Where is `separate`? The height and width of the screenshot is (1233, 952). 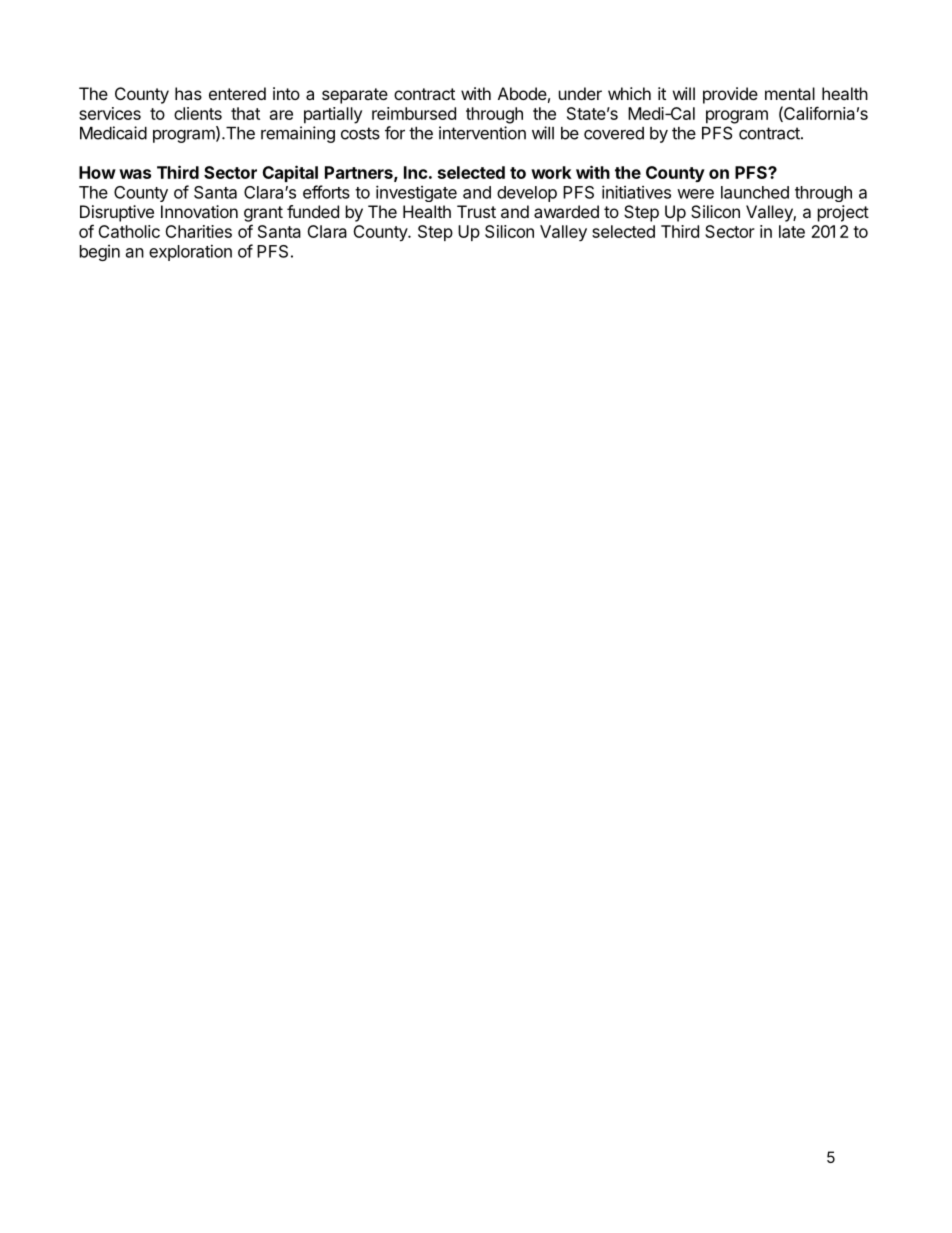 separate is located at coordinates (355, 96).
